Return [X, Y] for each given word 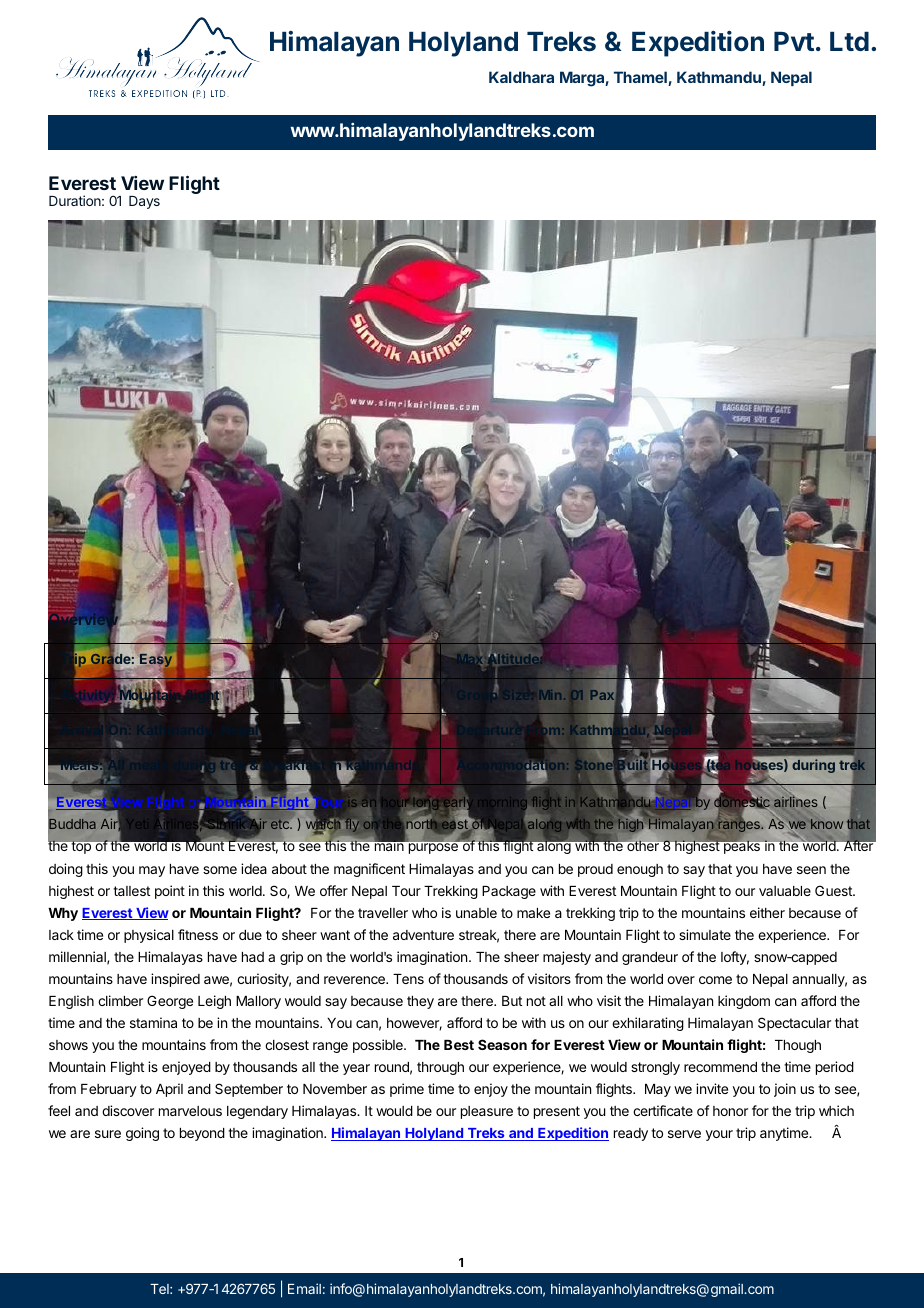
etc [281, 824]
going [142, 1134]
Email [304, 1288]
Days [144, 202]
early [458, 805]
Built [631, 765]
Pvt [794, 41]
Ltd [849, 41]
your [719, 1135]
